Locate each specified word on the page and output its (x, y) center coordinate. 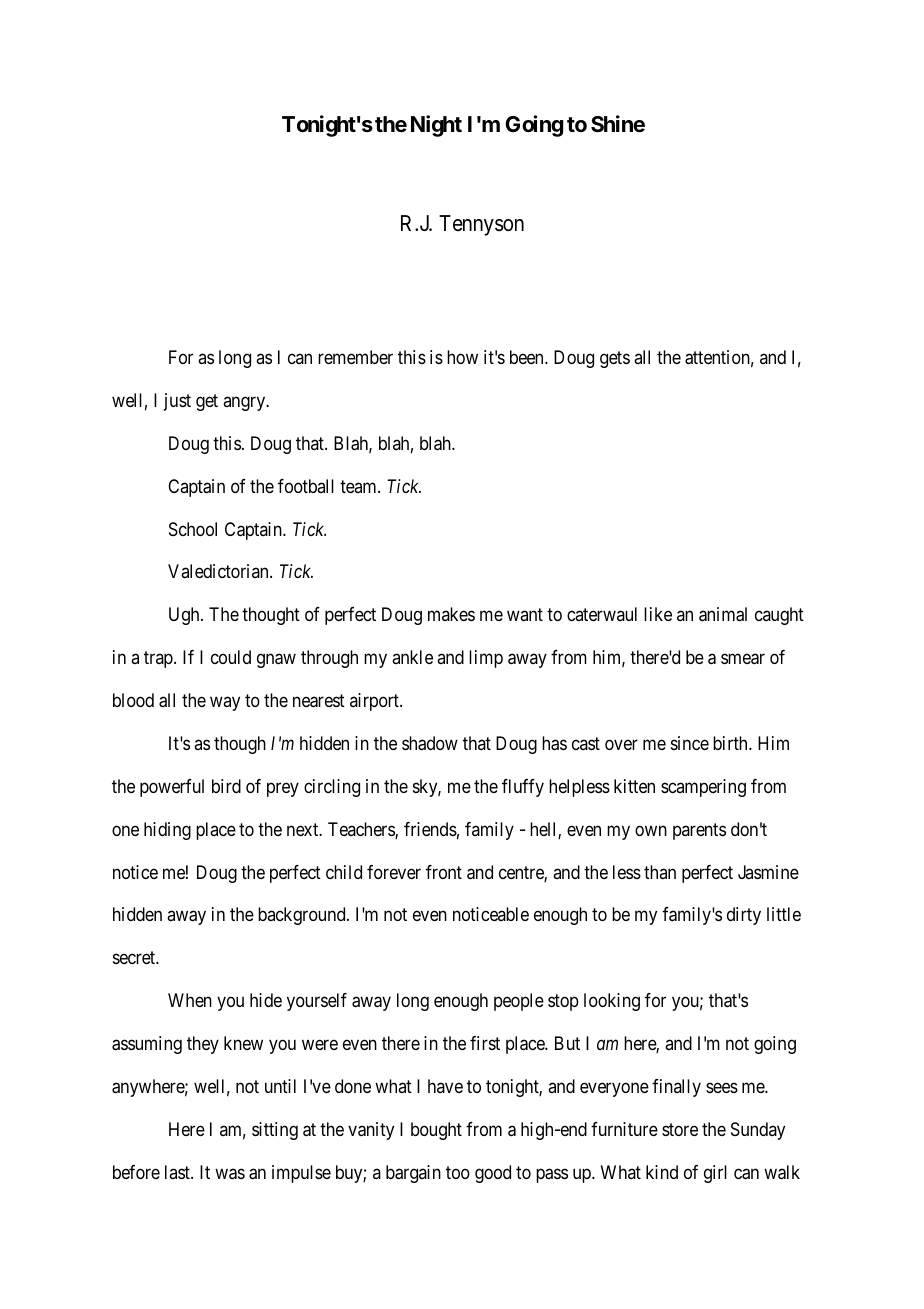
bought (436, 1131)
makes (451, 614)
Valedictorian (219, 571)
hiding (167, 831)
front (444, 872)
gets (615, 359)
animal (723, 614)
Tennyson (481, 225)
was (230, 1174)
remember (355, 357)
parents (699, 831)
